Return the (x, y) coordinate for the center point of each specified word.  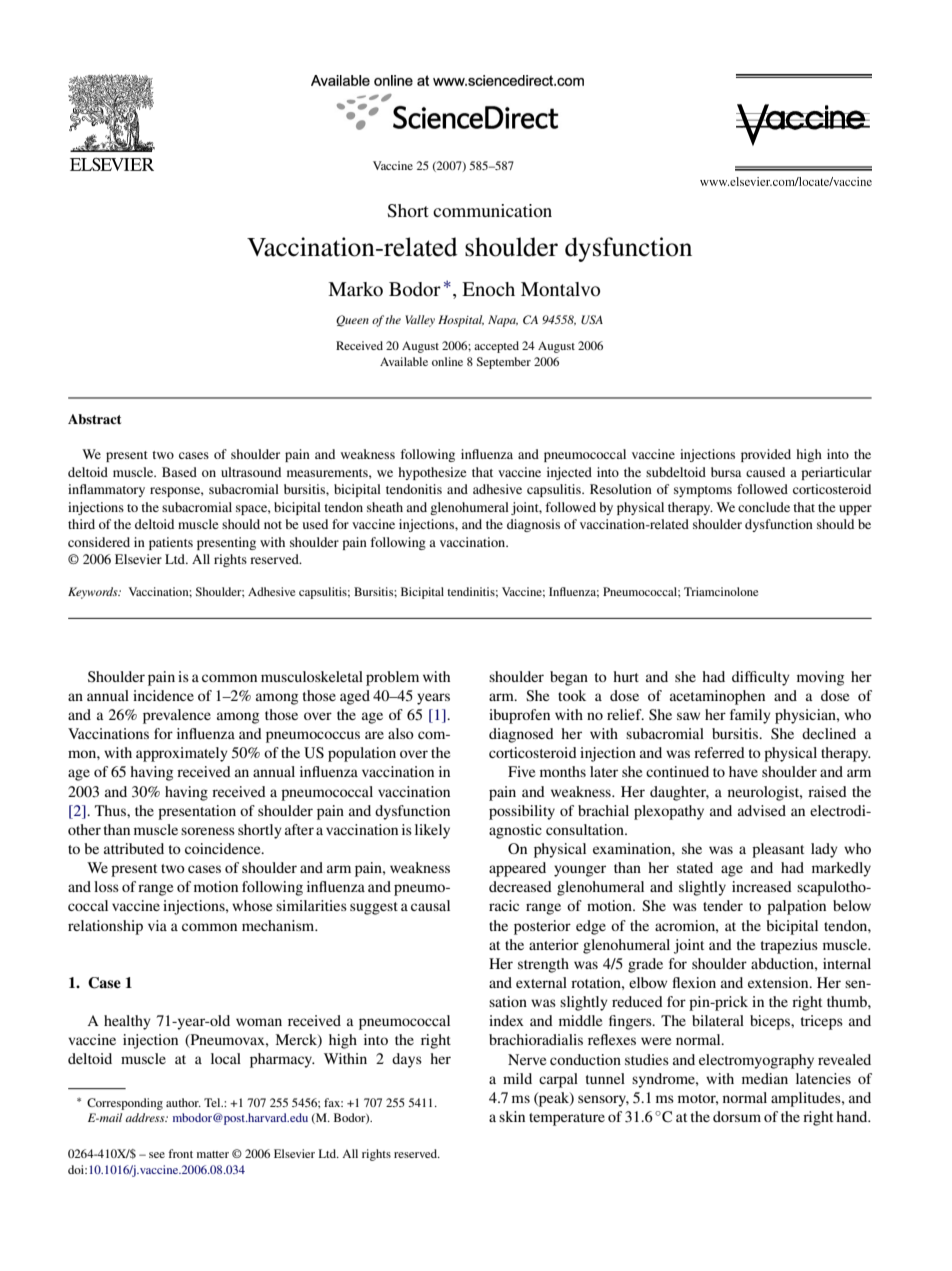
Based (179, 472)
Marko (355, 289)
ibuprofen (519, 716)
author (183, 1102)
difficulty (761, 678)
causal (430, 905)
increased (762, 886)
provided (766, 455)
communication (492, 210)
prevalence (177, 716)
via (157, 925)
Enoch (488, 289)
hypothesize (432, 473)
